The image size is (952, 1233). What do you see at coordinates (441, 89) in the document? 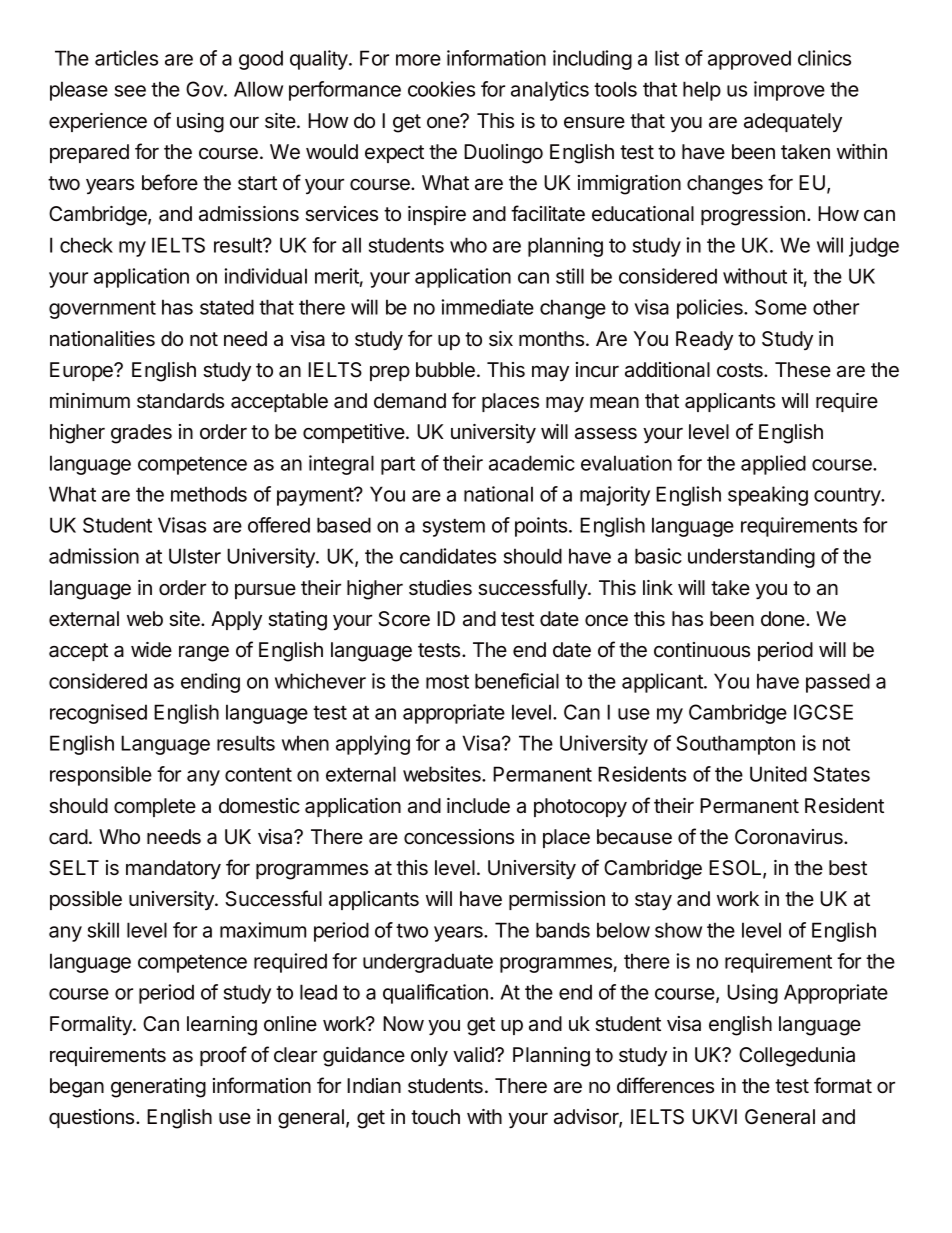
I see `cookies` at bounding box center [441, 89].
